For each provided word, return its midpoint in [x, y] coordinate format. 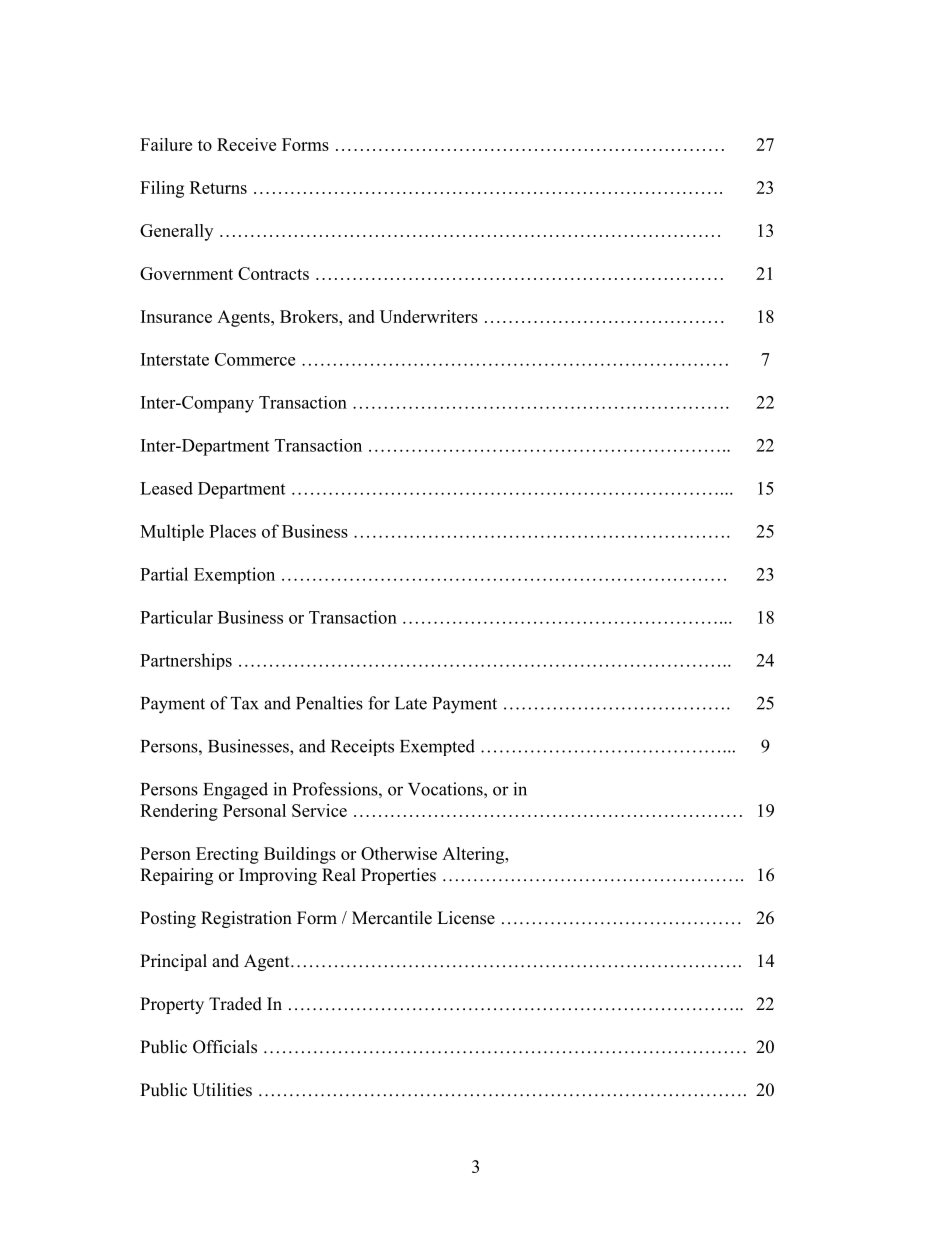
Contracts [273, 273]
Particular [176, 617]
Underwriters [429, 316]
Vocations [446, 789]
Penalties [329, 703]
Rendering [179, 812]
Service [319, 810]
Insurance [176, 316]
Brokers [310, 316]
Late [411, 703]
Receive [246, 144]
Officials [225, 1047]
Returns [218, 187]
